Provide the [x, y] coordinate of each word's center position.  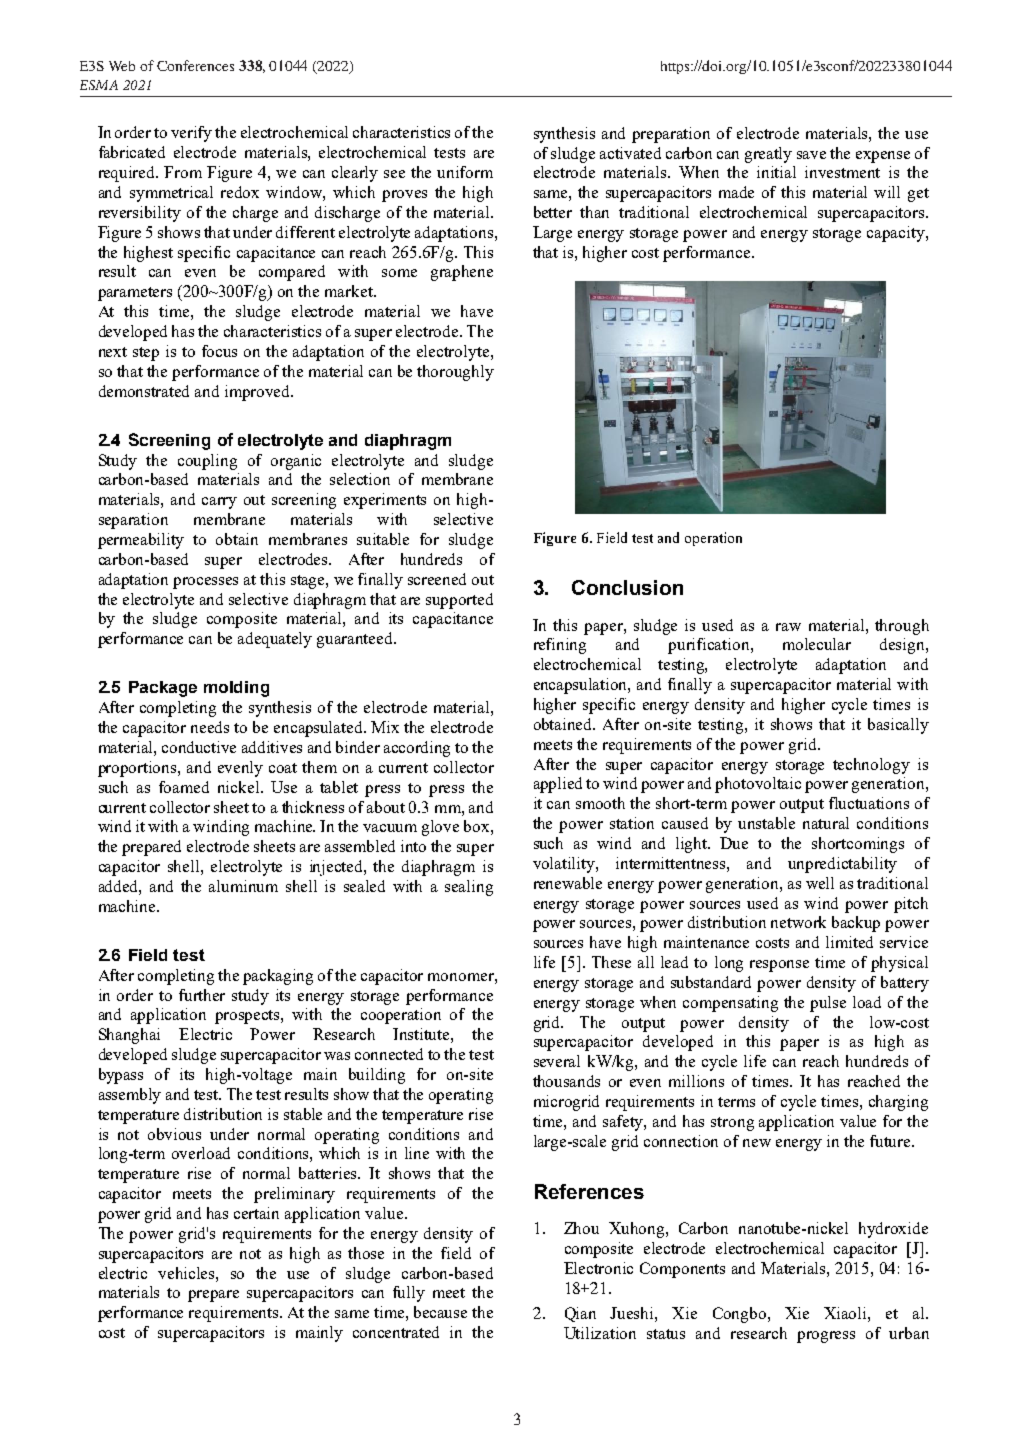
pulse [828, 1004]
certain [256, 1213]
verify [191, 134]
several [557, 1061]
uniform [465, 172]
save [811, 155]
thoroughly [455, 373]
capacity [897, 234]
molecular [817, 644]
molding [236, 689]
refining [560, 646]
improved [259, 393]
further [202, 995]
